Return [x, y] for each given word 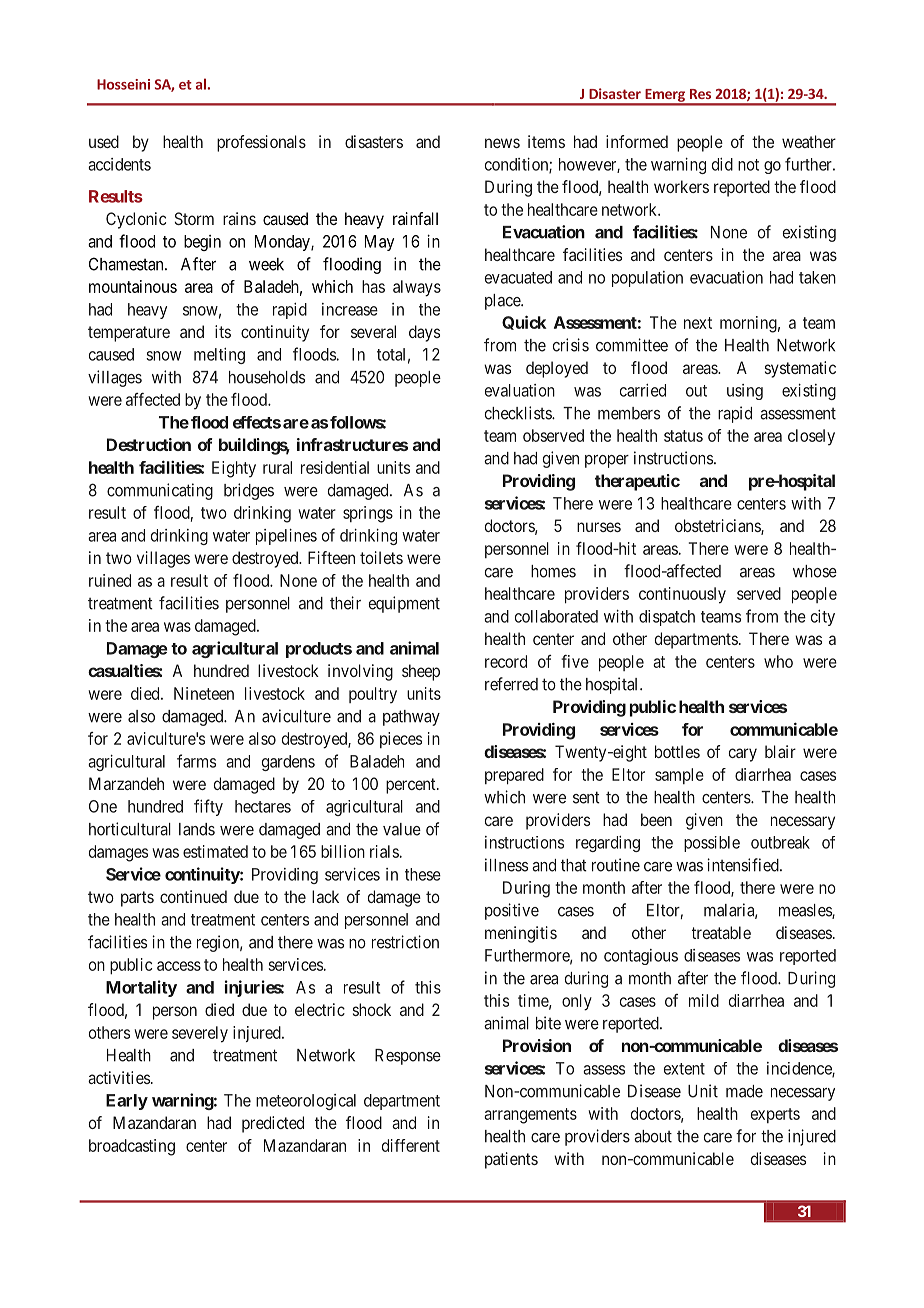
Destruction [149, 444]
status [683, 436]
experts [775, 1115]
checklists [519, 413]
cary [743, 755]
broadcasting [132, 1147]
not [748, 165]
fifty [208, 807]
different [411, 1145]
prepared [514, 776]
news [502, 143]
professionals [261, 143]
